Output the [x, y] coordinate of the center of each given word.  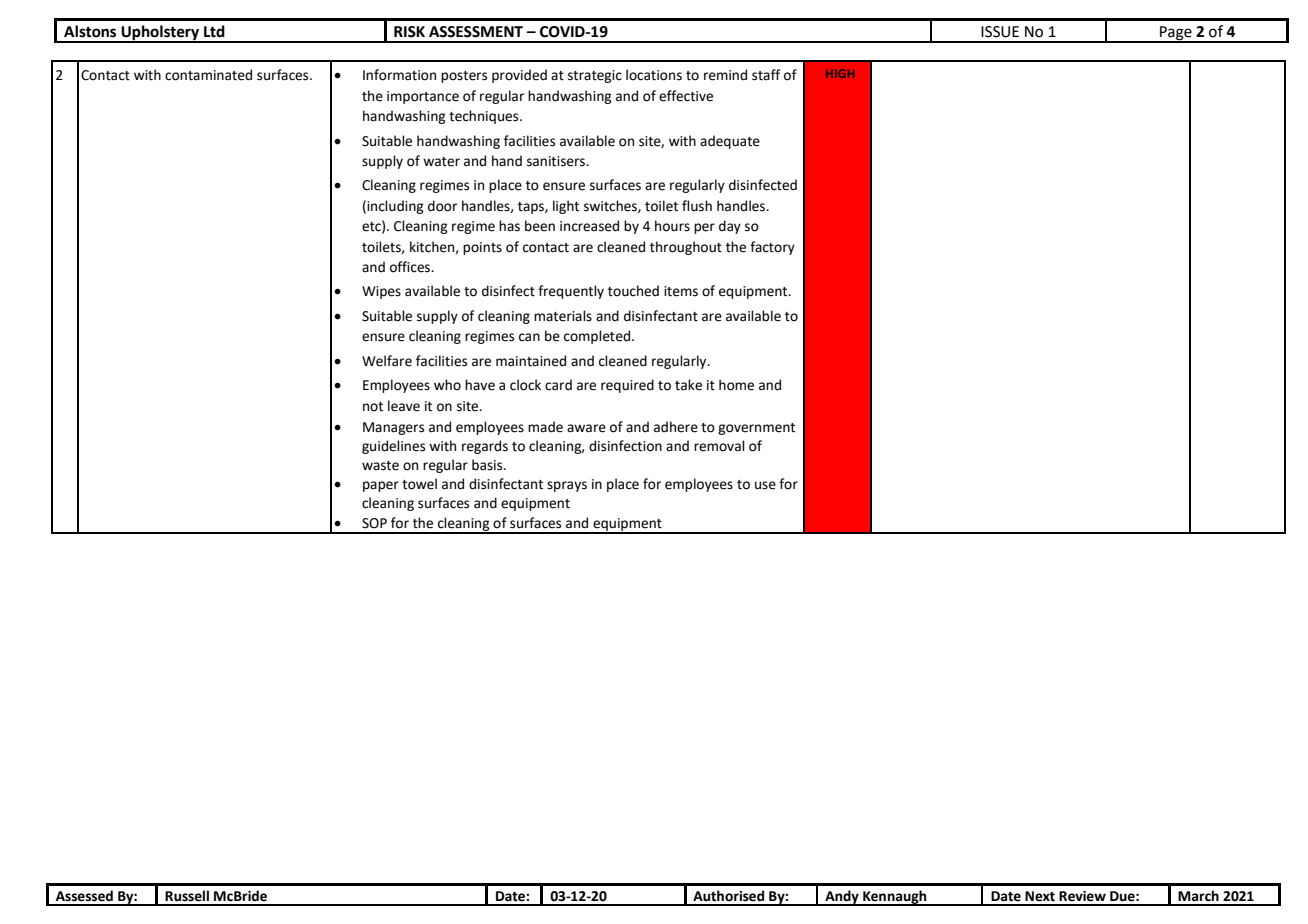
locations [654, 75]
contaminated [208, 75]
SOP [374, 523]
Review [1082, 896]
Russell [187, 896]
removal [719, 446]
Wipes [381, 292]
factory [772, 248]
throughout [686, 248]
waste [380, 466]
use [765, 485]
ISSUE [1000, 32]
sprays [567, 486]
